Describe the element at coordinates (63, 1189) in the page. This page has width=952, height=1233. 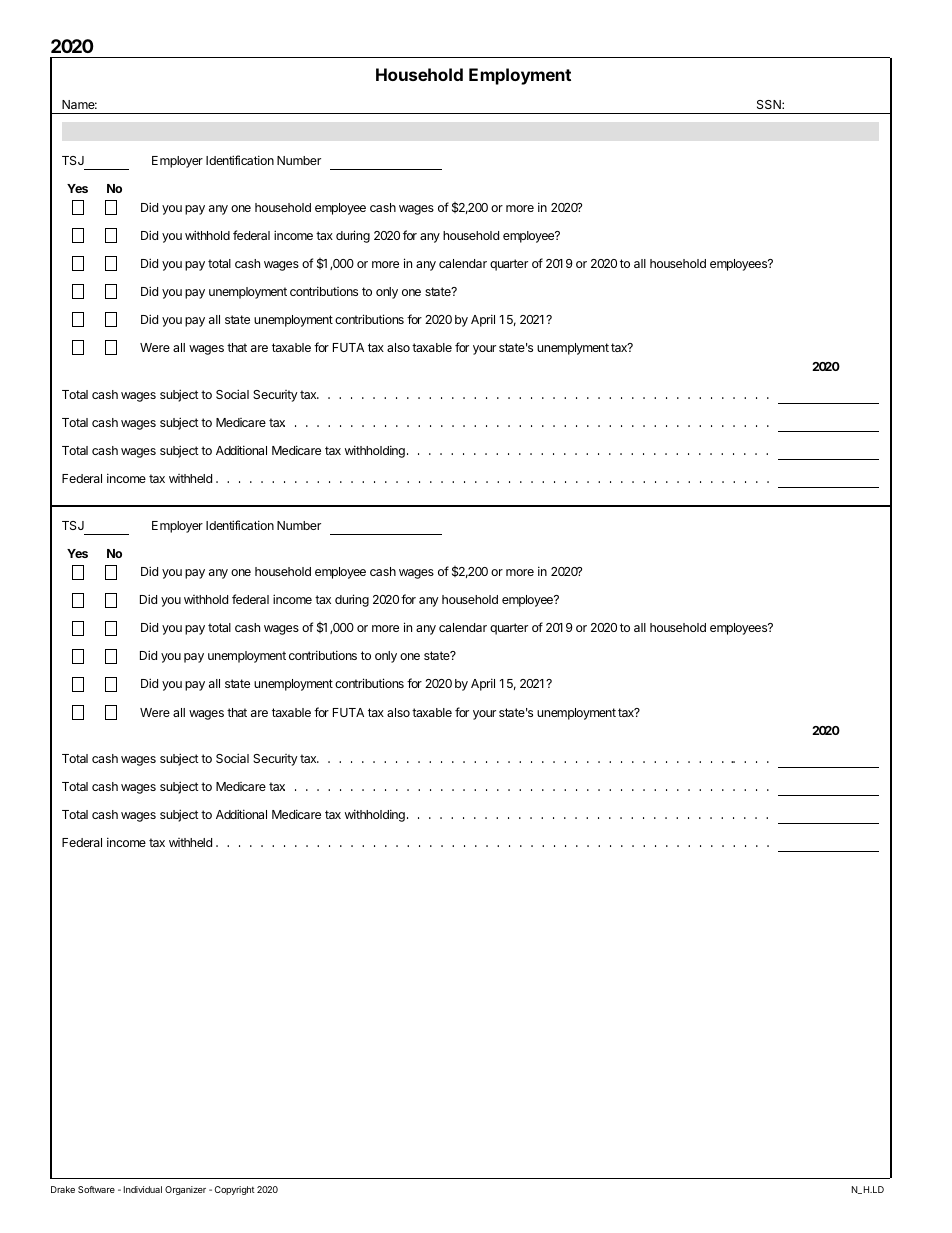
I see `Drake` at that location.
